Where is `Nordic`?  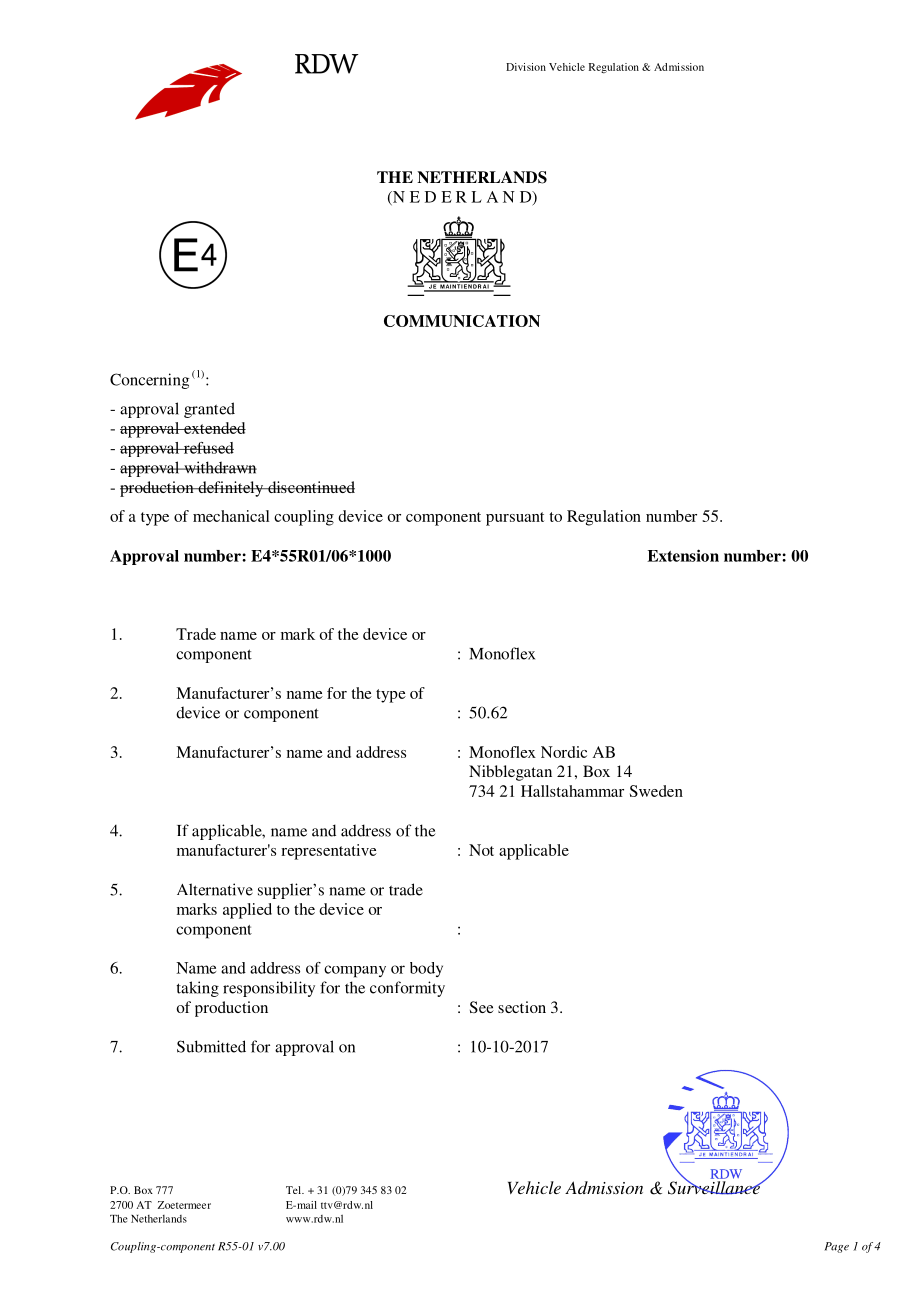
Nordic is located at coordinates (564, 752).
